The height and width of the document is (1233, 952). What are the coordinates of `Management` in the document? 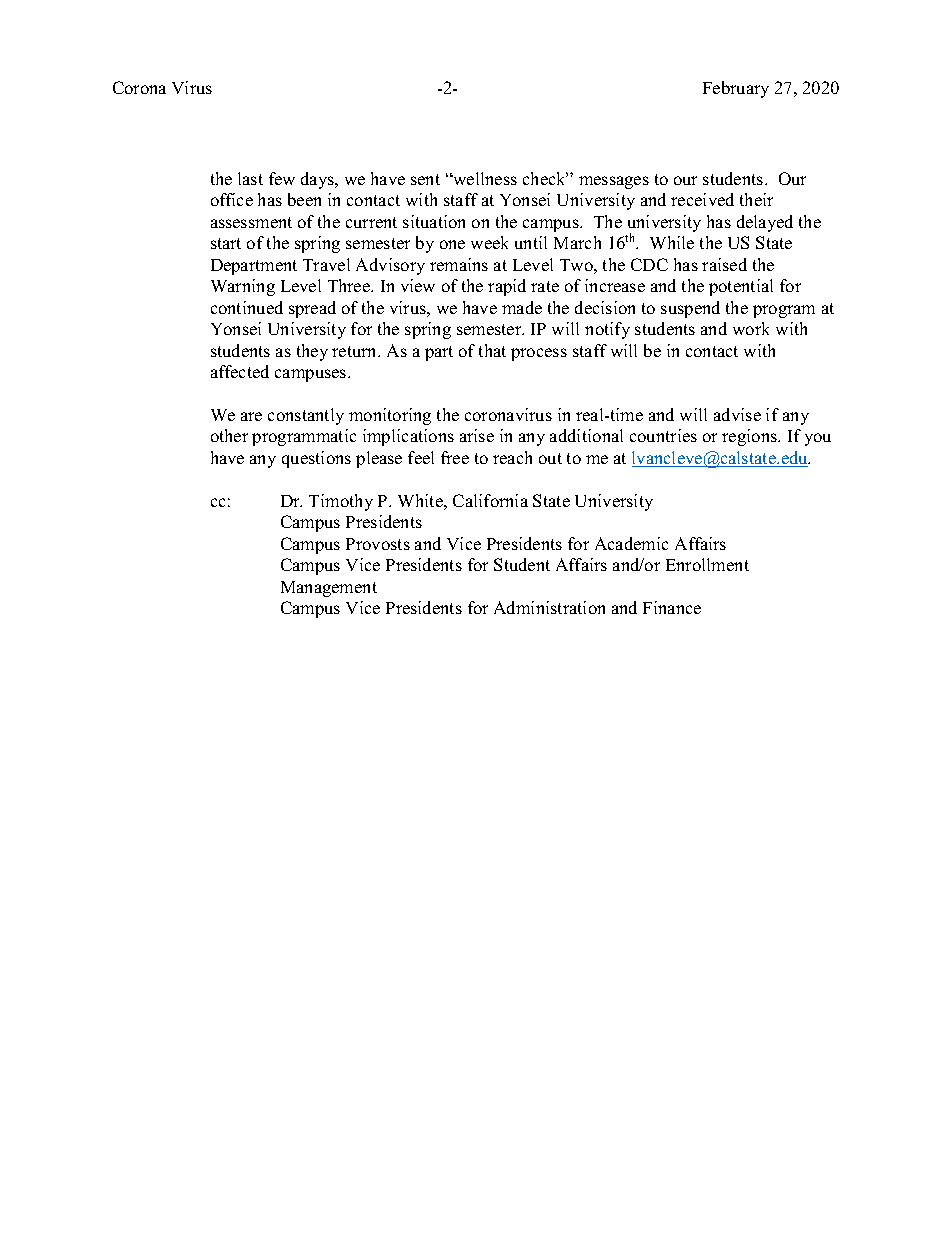 It's located at (329, 589).
